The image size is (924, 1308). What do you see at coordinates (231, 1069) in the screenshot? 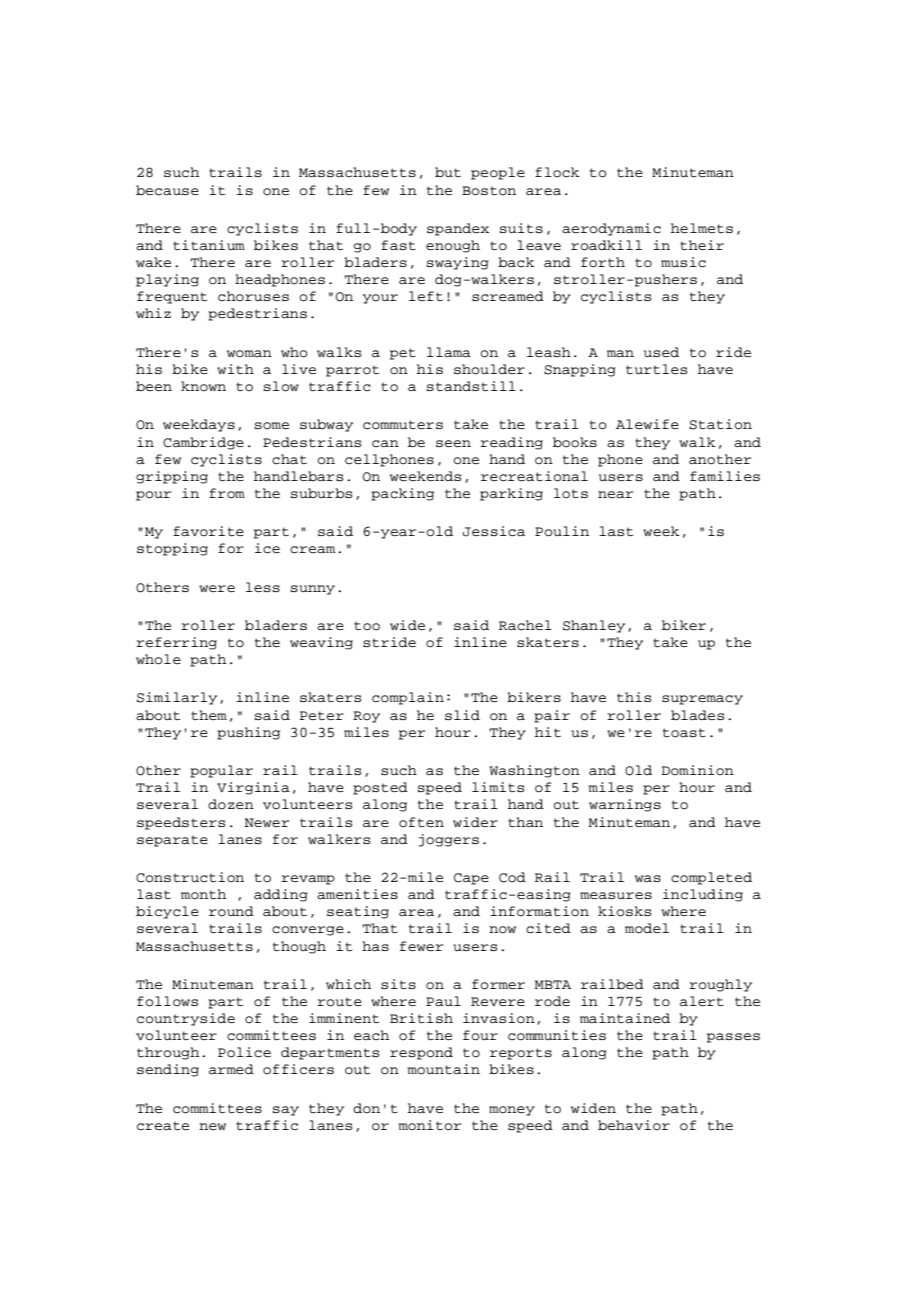
I see `armed` at bounding box center [231, 1069].
